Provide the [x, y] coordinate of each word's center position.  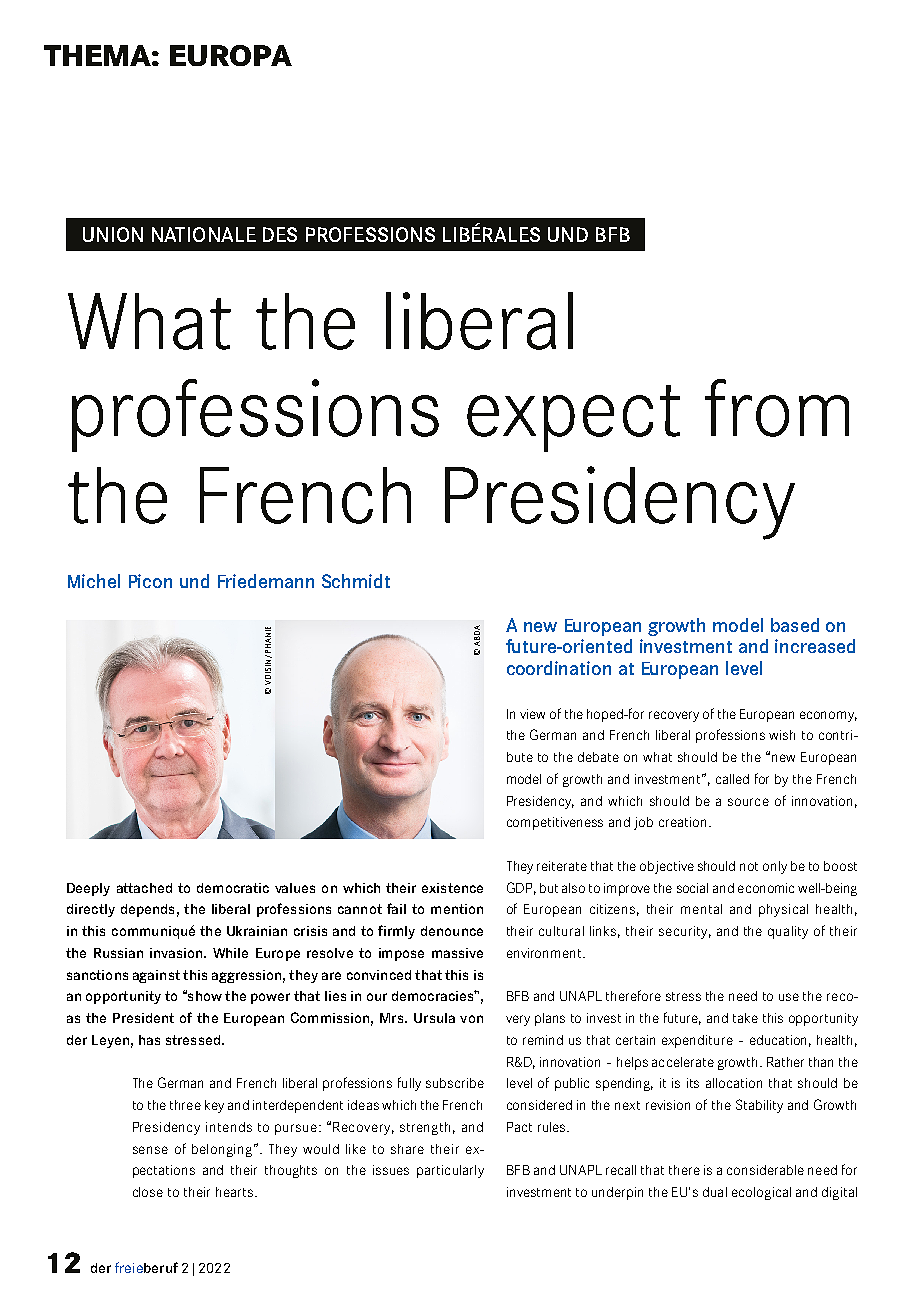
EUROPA [231, 55]
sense [150, 1150]
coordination [559, 668]
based [795, 625]
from [777, 408]
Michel [94, 581]
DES [280, 234]
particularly [450, 1171]
